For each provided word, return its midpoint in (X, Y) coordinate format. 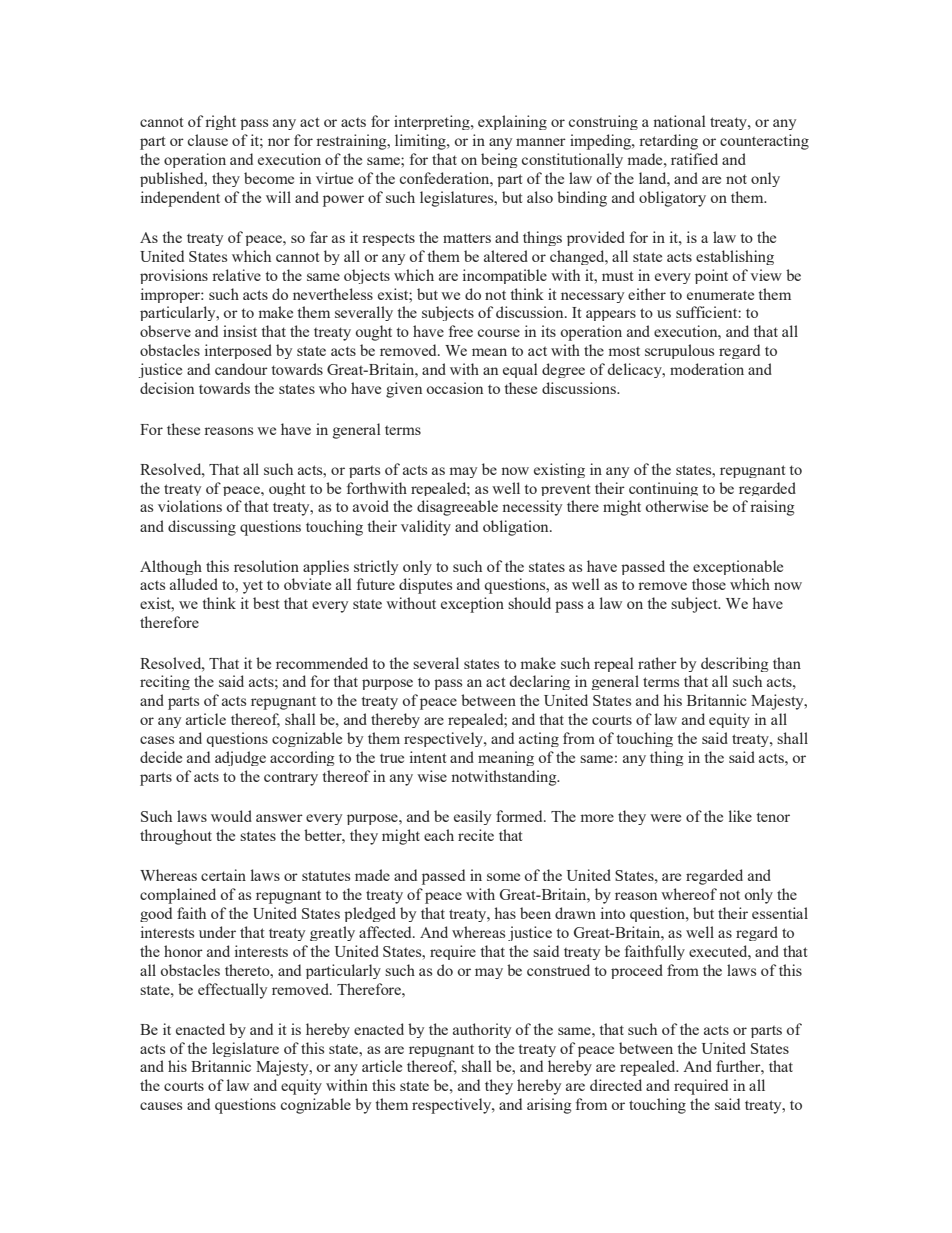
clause (208, 140)
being (499, 160)
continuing (663, 489)
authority (482, 1030)
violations (190, 506)
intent (428, 757)
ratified (694, 159)
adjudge (240, 758)
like (740, 816)
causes (161, 1106)
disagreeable (457, 508)
